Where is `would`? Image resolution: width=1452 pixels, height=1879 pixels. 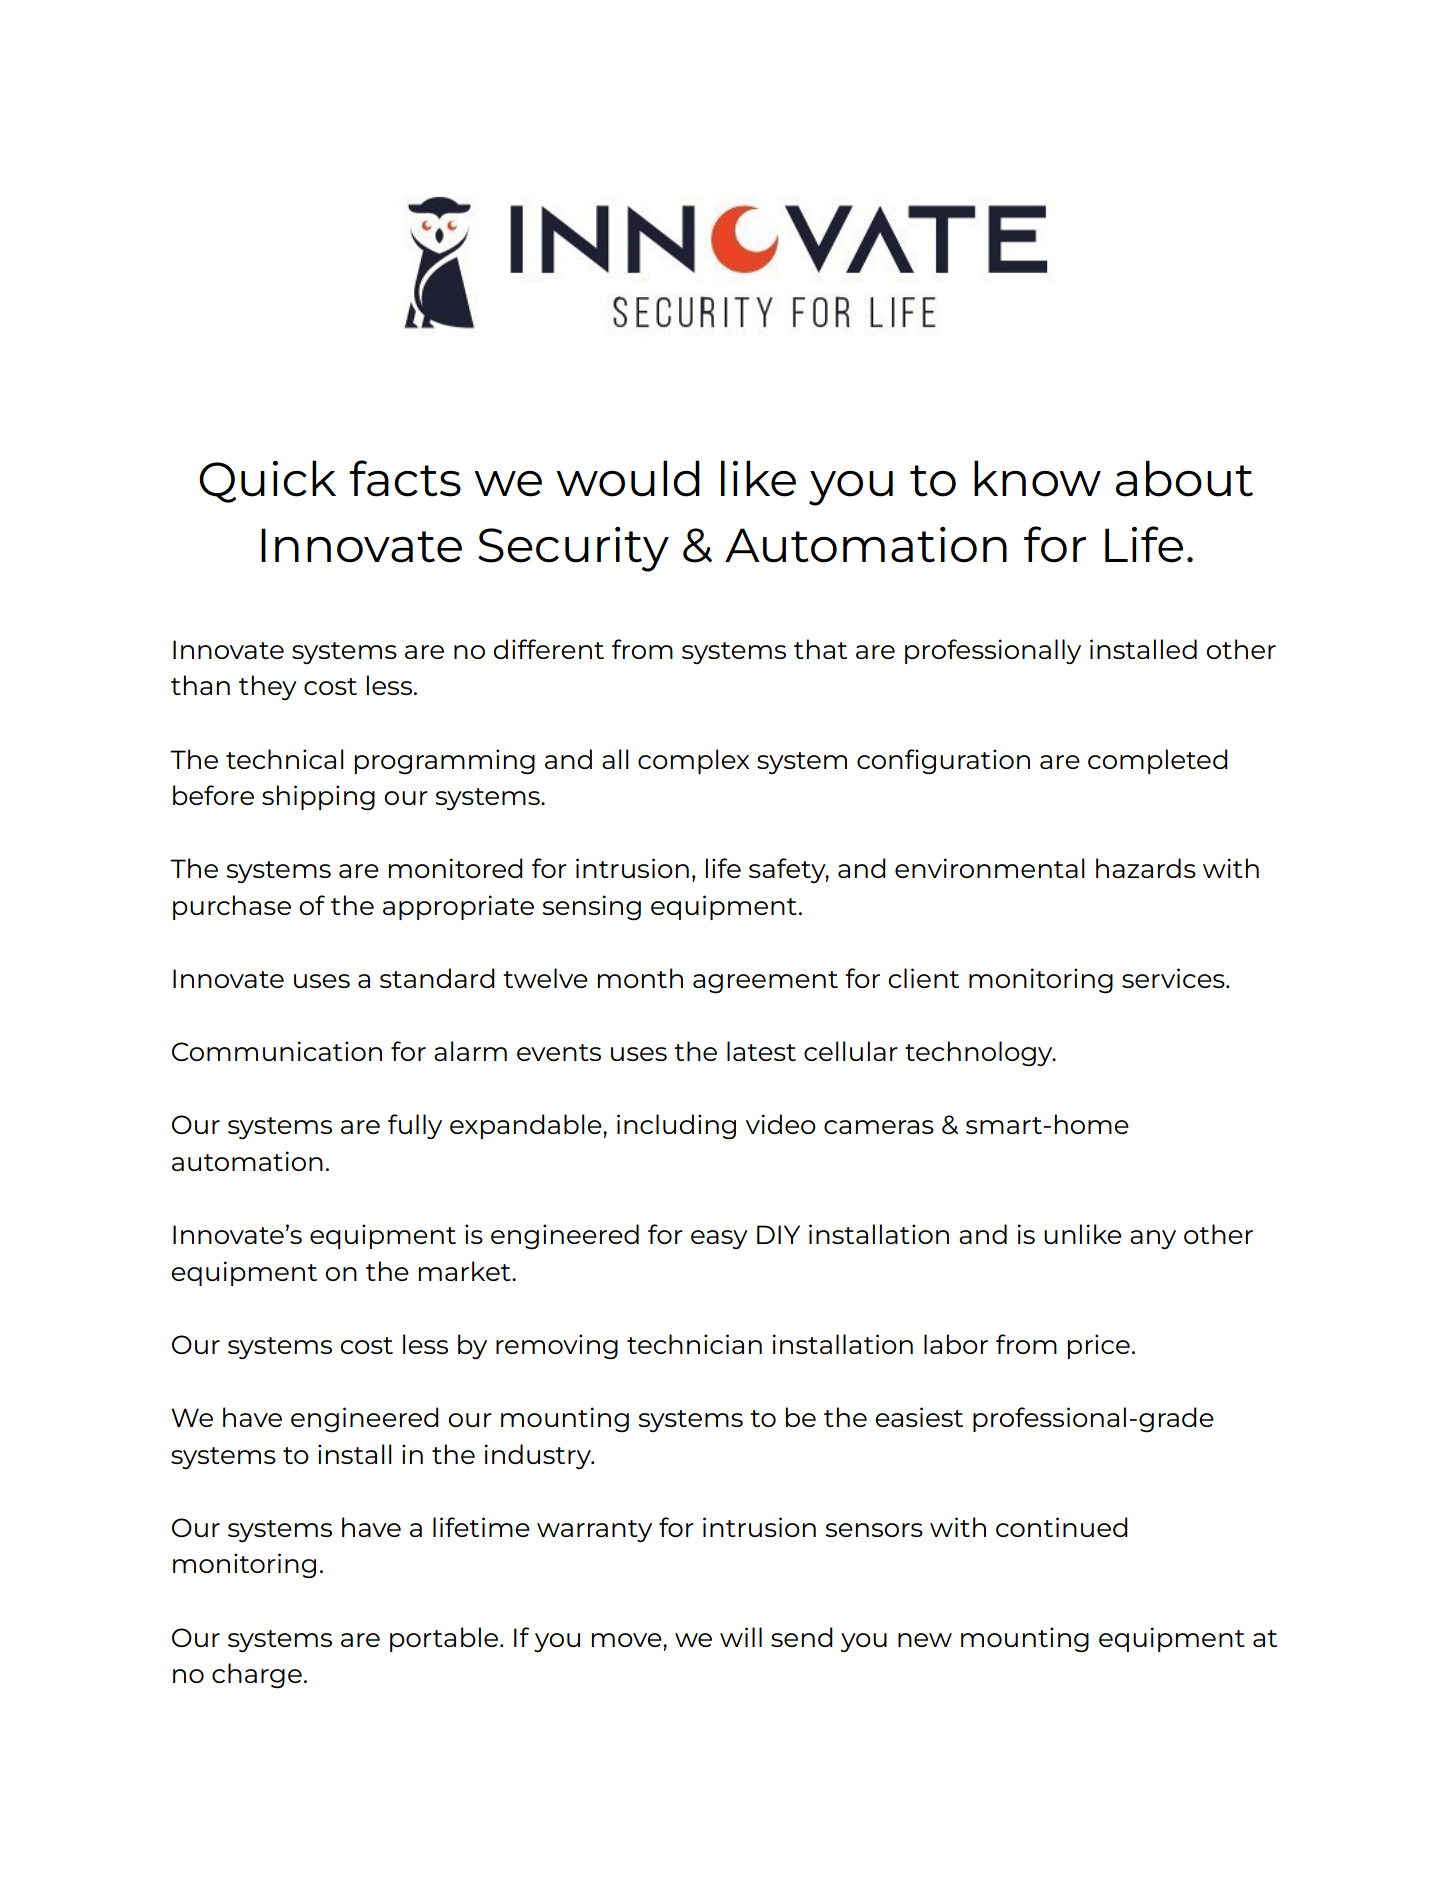 would is located at coordinates (628, 478).
